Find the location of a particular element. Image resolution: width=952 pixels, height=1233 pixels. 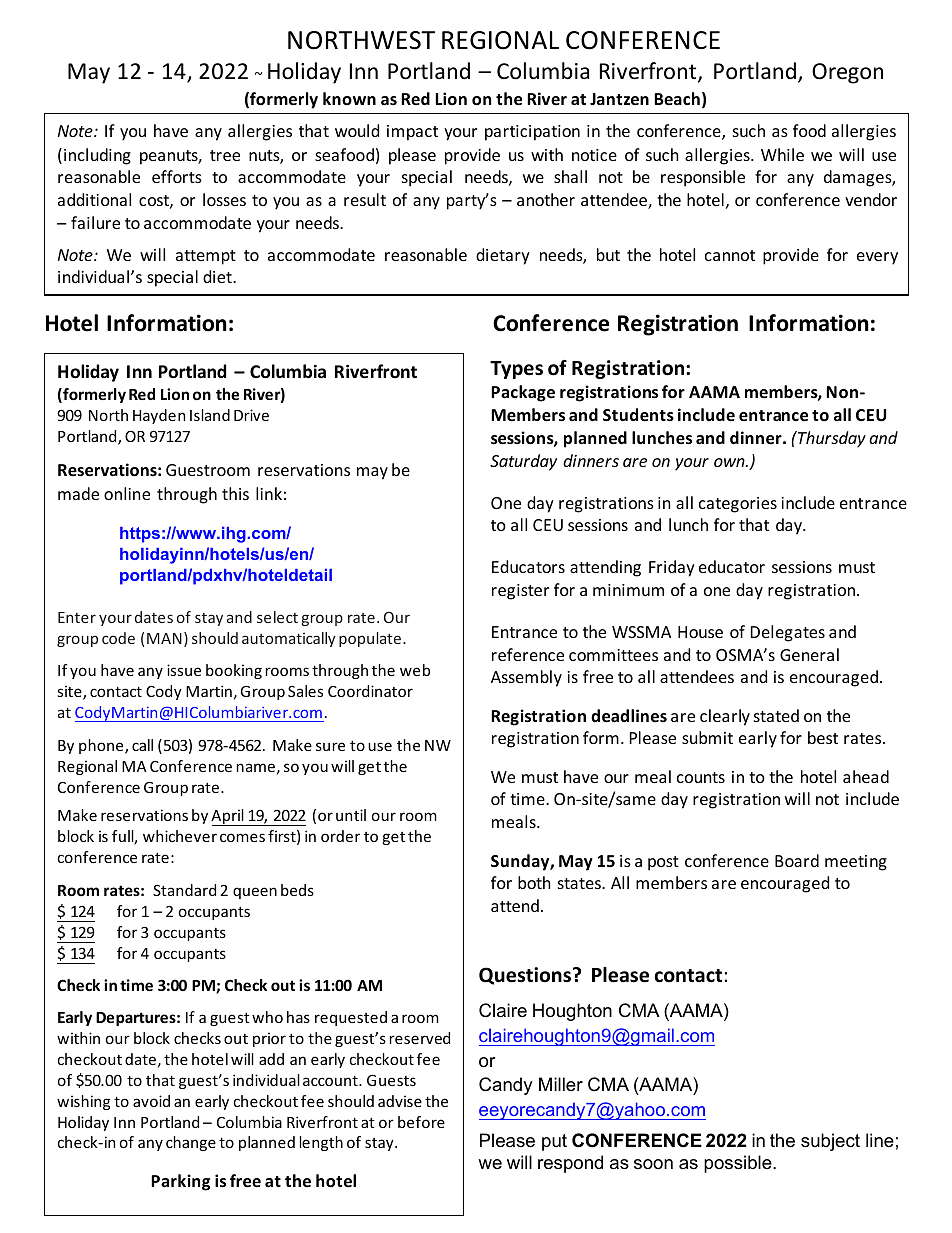

tree is located at coordinates (225, 155).
